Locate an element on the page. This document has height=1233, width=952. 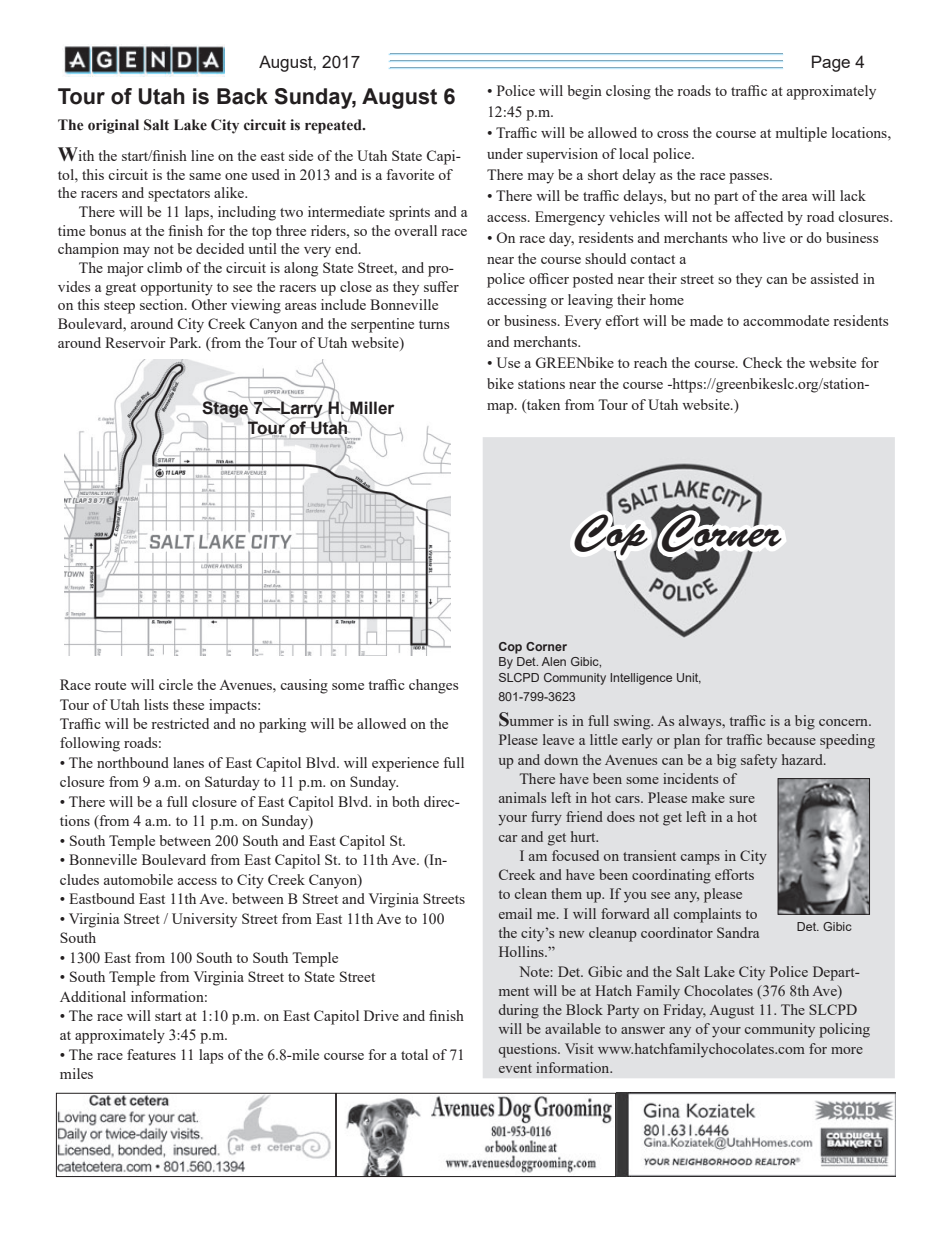
under is located at coordinates (505, 153).
